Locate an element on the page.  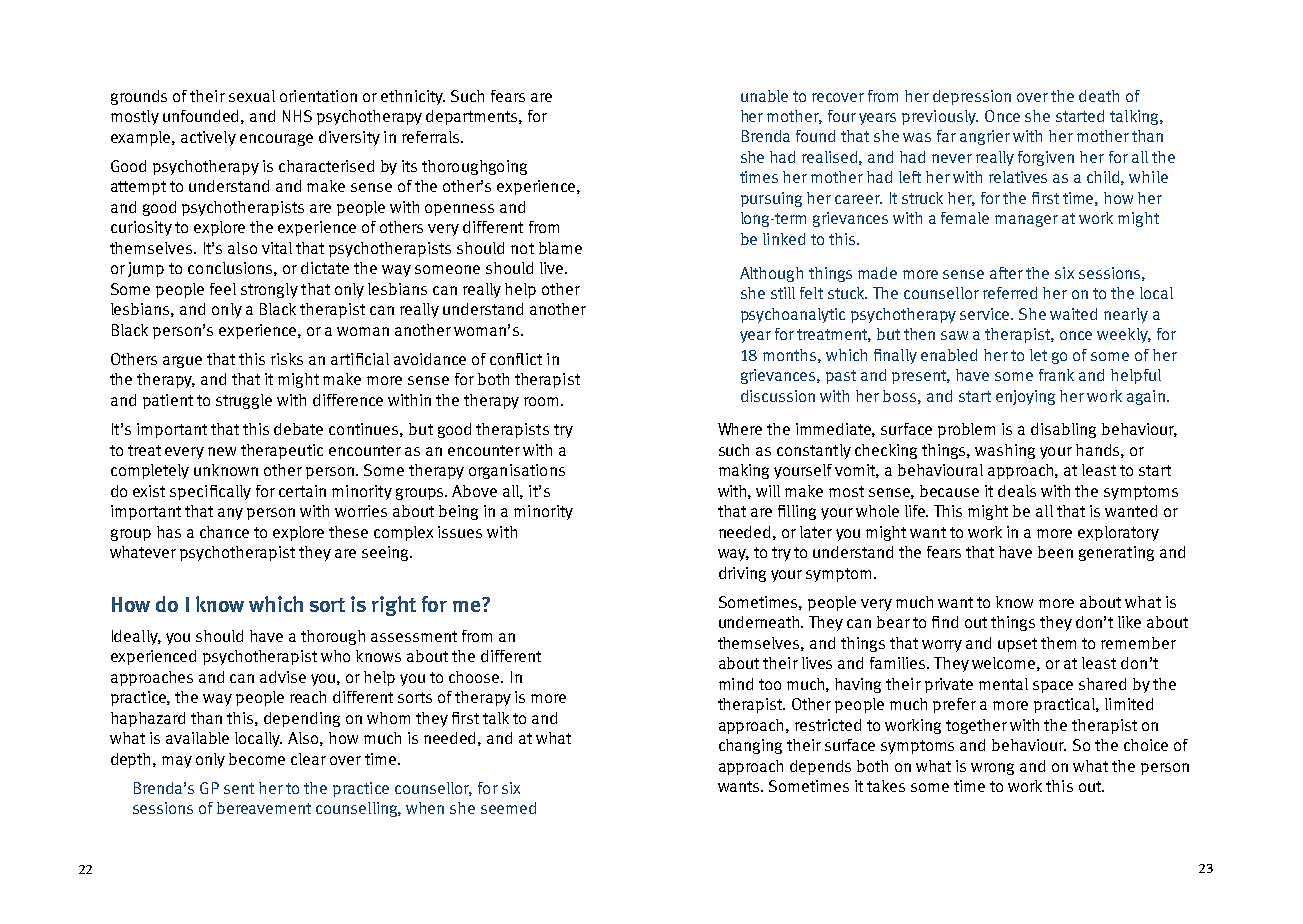
referred is located at coordinates (1010, 293).
